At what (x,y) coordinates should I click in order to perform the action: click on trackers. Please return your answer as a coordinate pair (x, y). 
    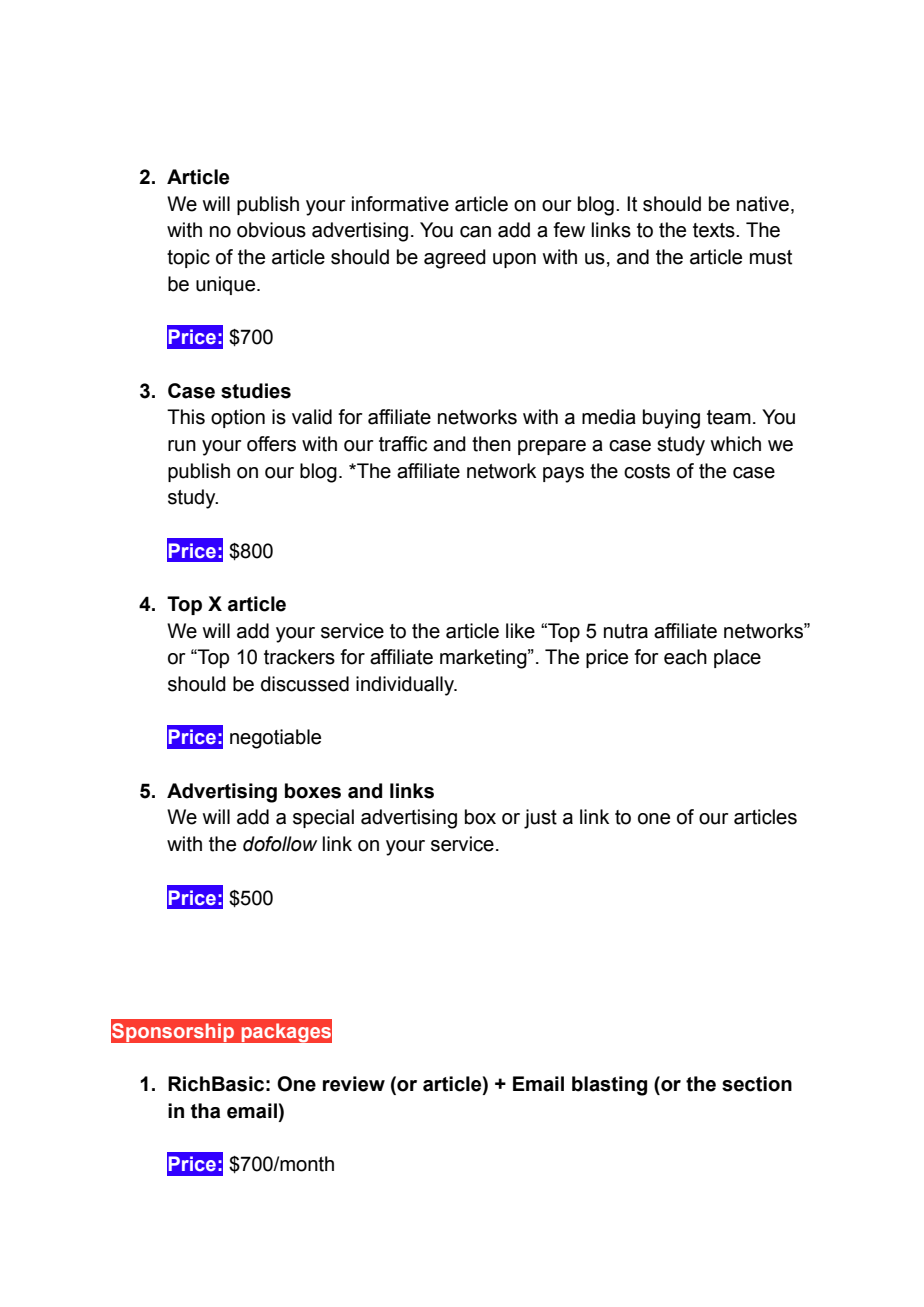
    Looking at the image, I should click on (299, 657).
